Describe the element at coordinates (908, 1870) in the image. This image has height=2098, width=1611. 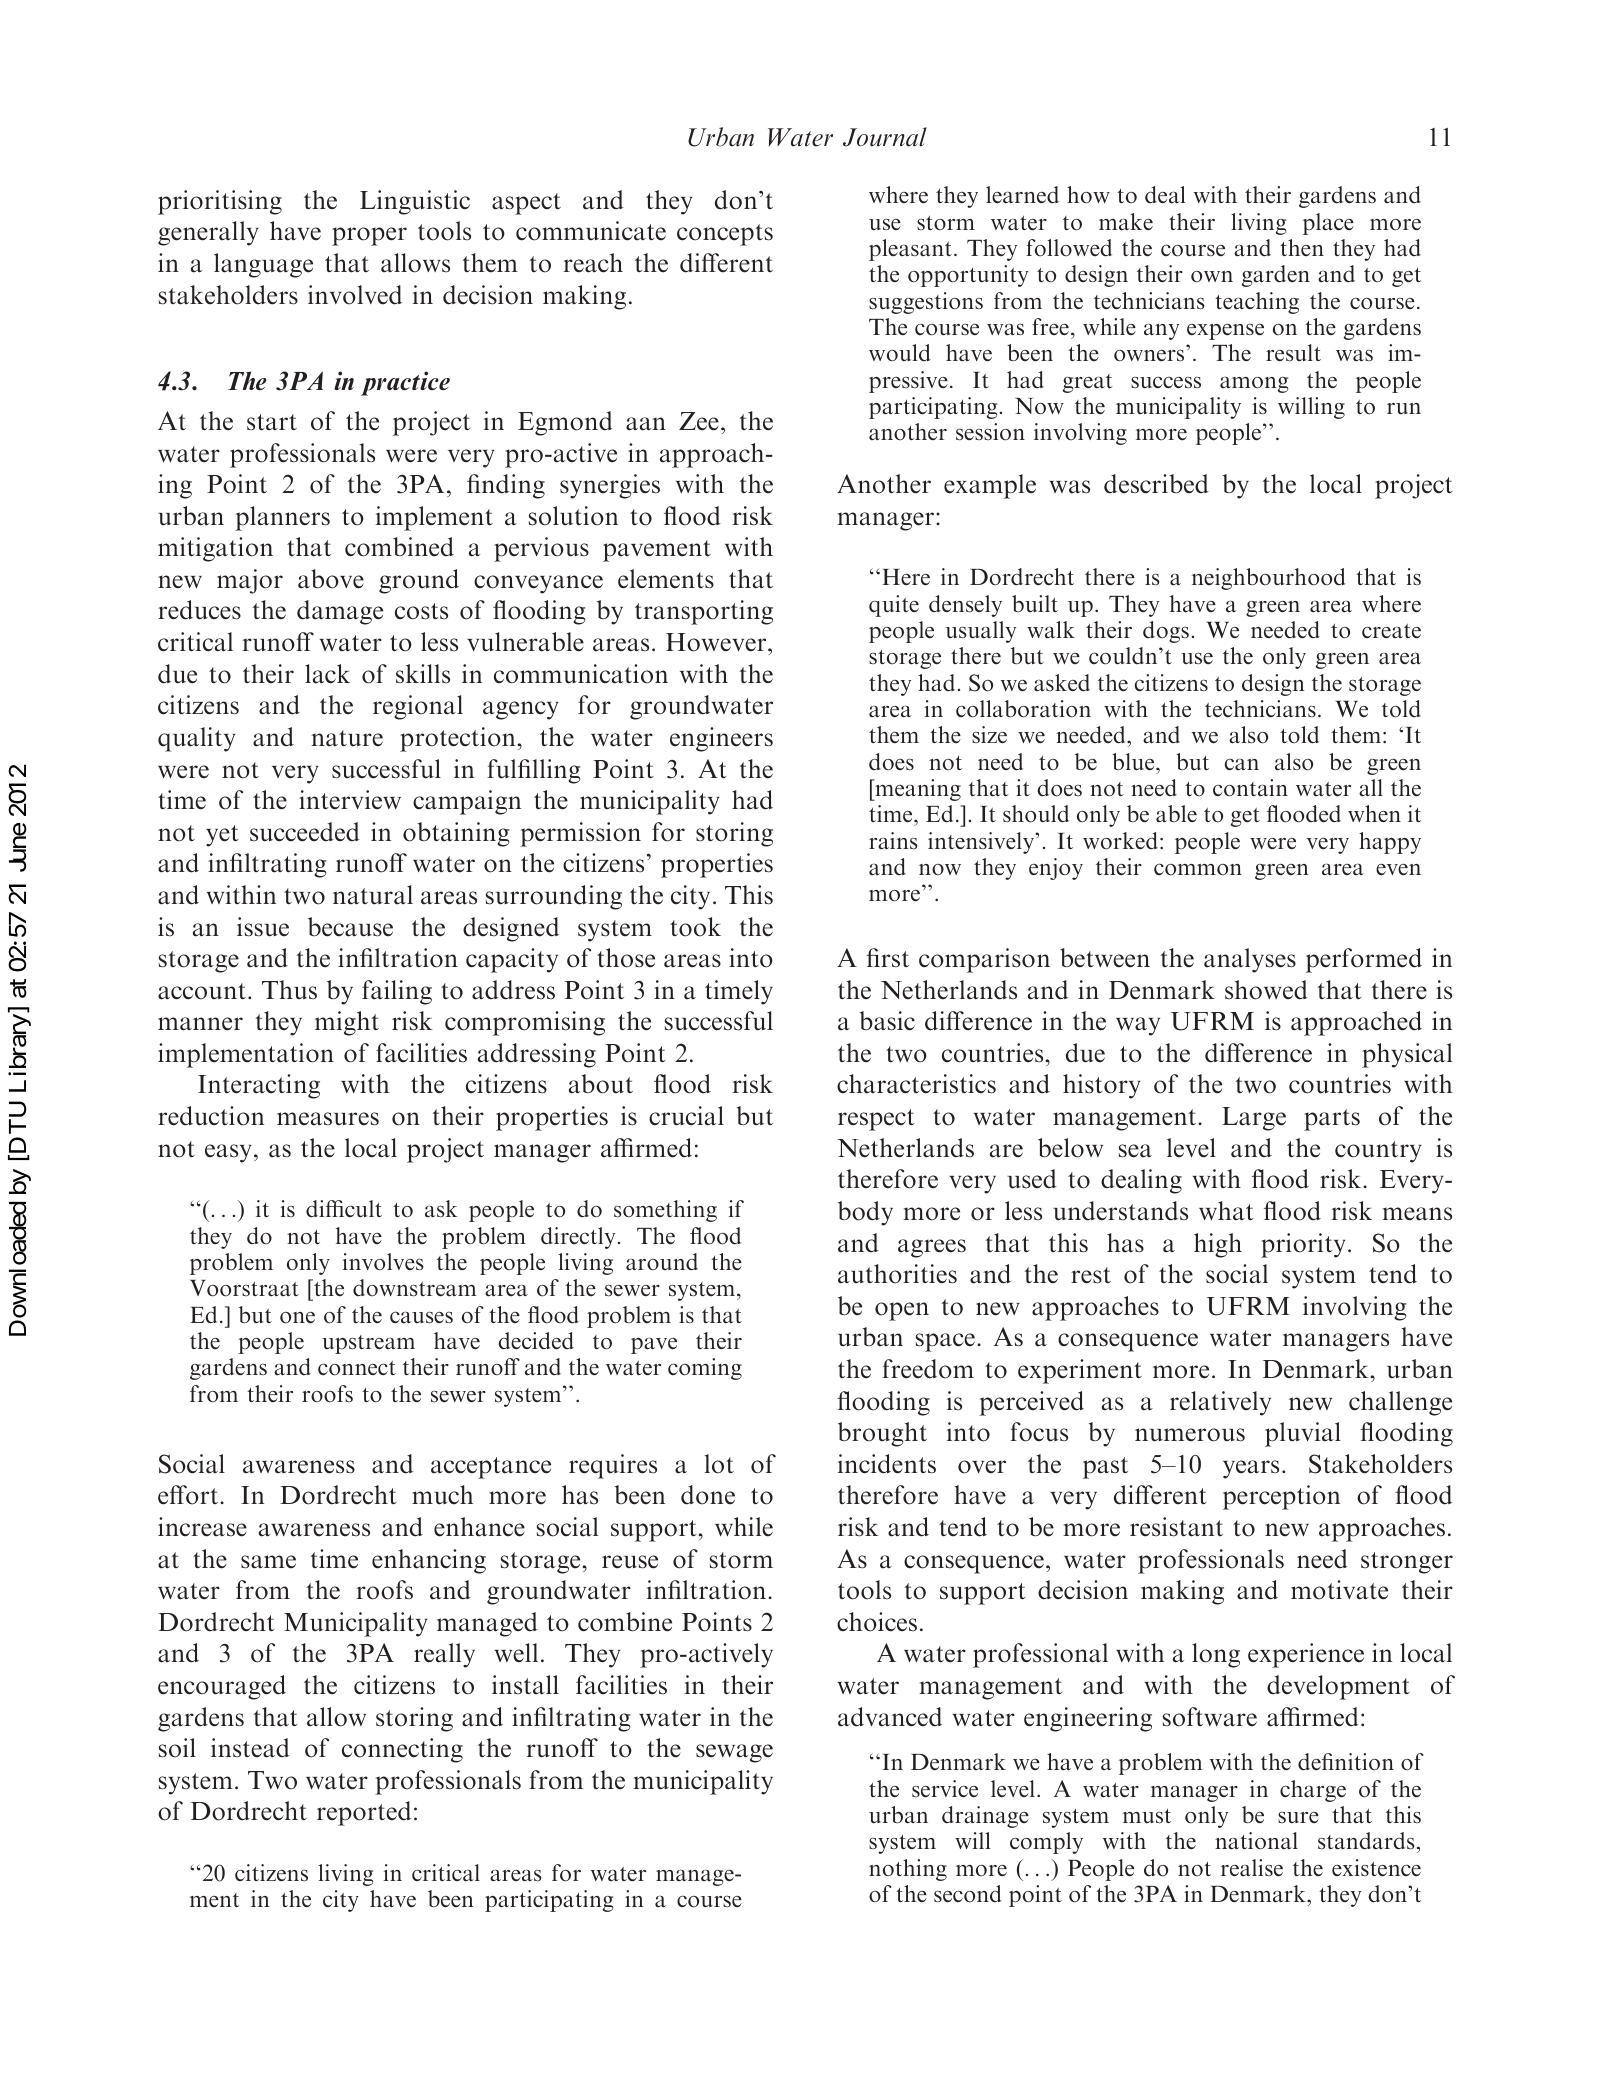
I see `nothing` at that location.
